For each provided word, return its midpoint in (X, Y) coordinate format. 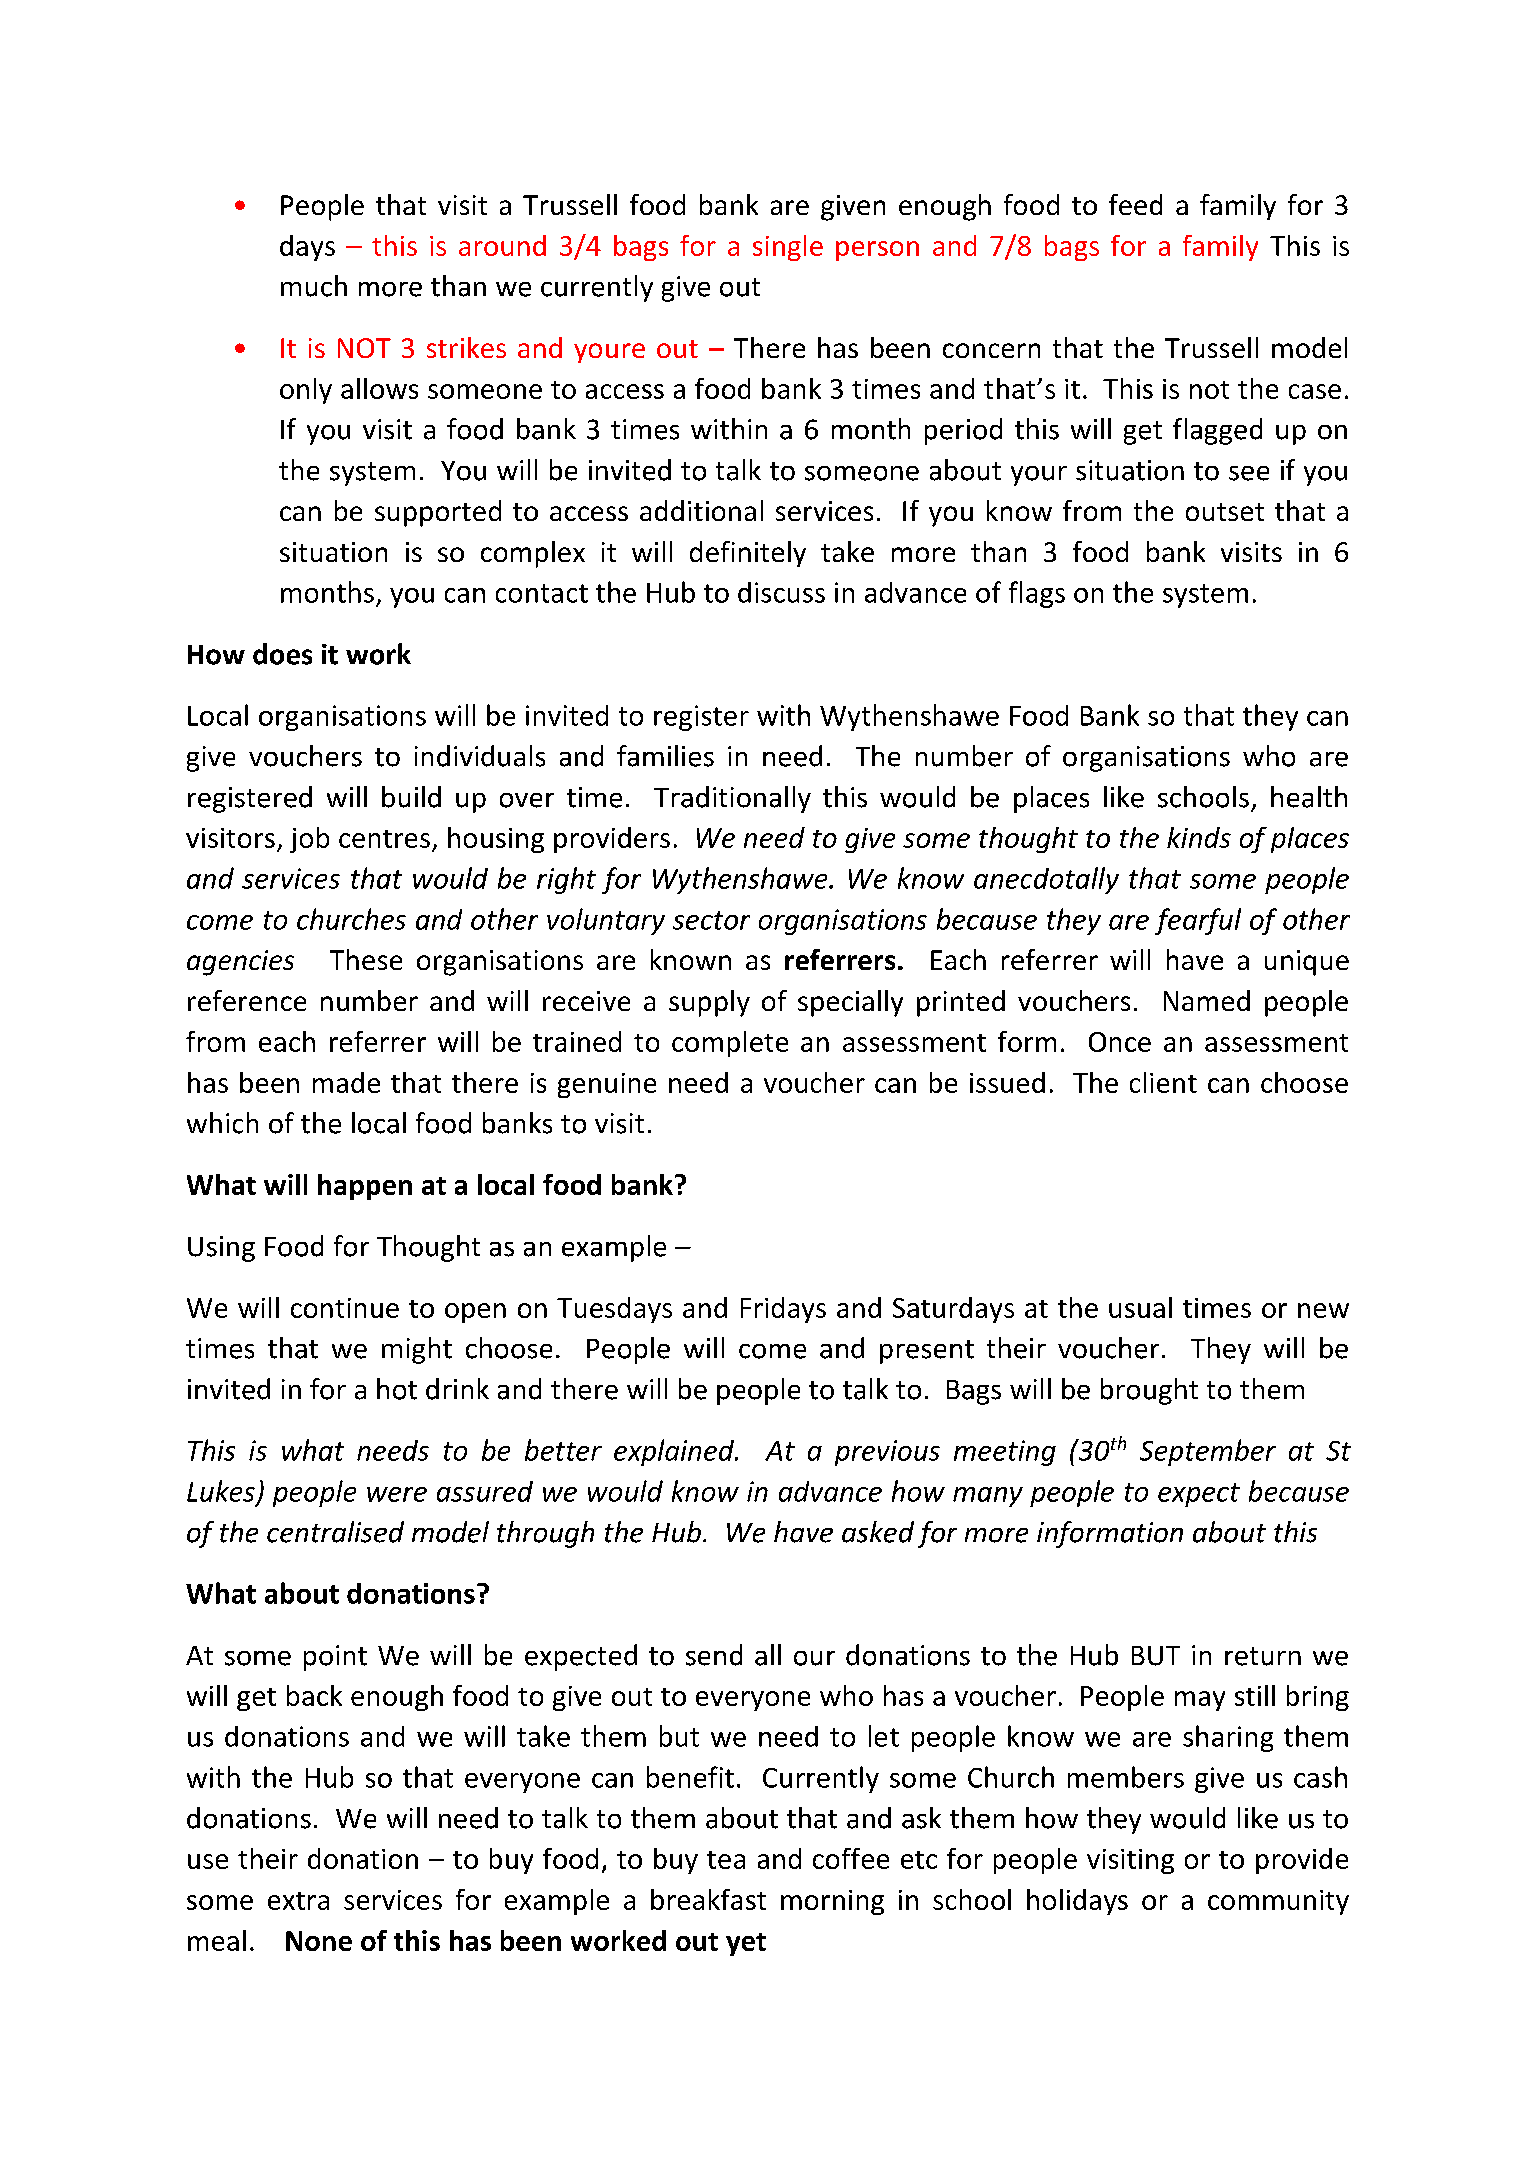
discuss (781, 592)
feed (1135, 204)
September (1208, 1452)
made (346, 1082)
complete (730, 1044)
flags (1037, 594)
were (397, 1494)
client (1163, 1082)
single (788, 248)
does (282, 654)
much (314, 286)
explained (675, 1452)
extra (298, 1901)
